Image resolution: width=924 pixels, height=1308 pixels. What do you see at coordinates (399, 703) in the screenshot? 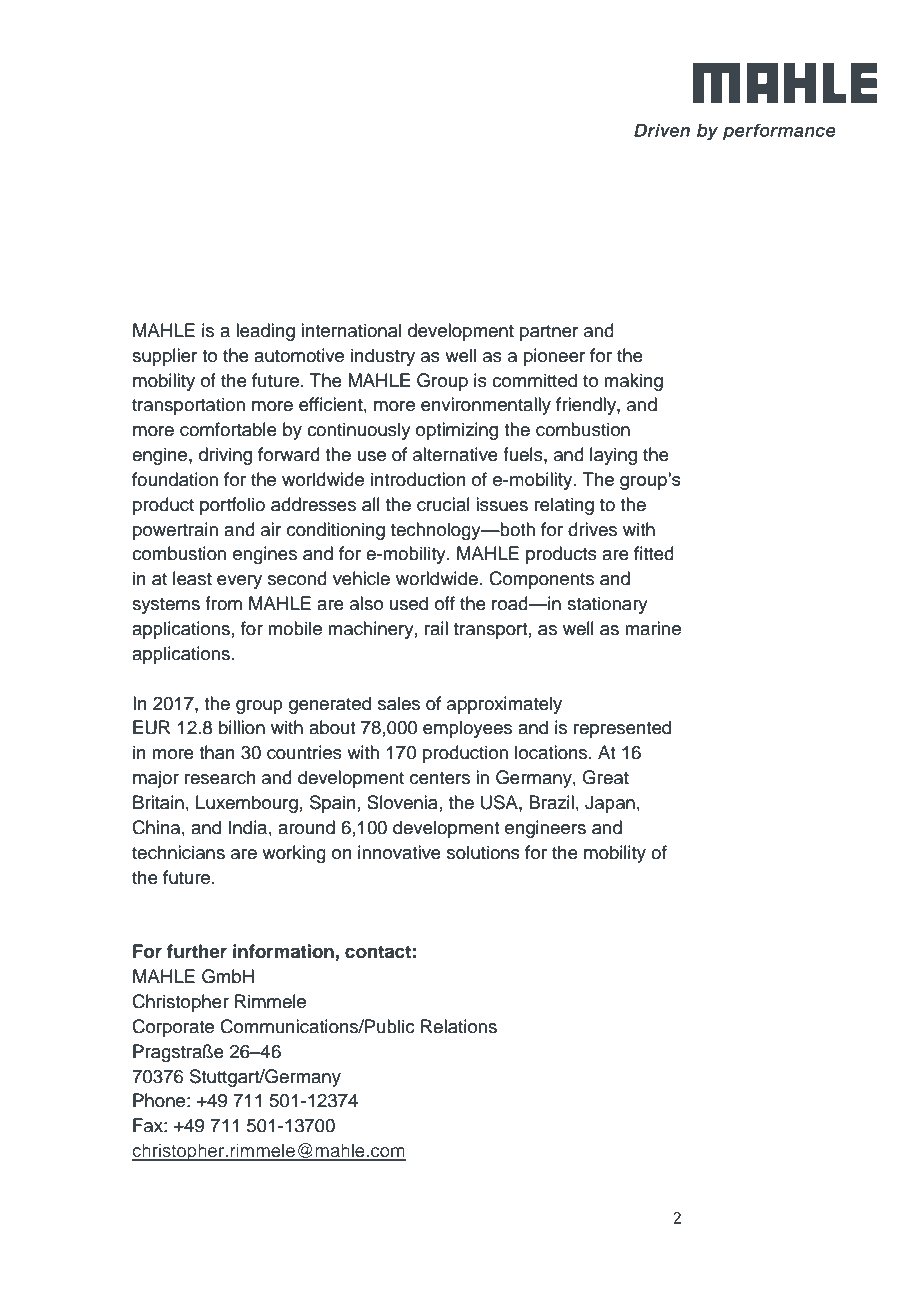
I see `sales` at bounding box center [399, 703].
